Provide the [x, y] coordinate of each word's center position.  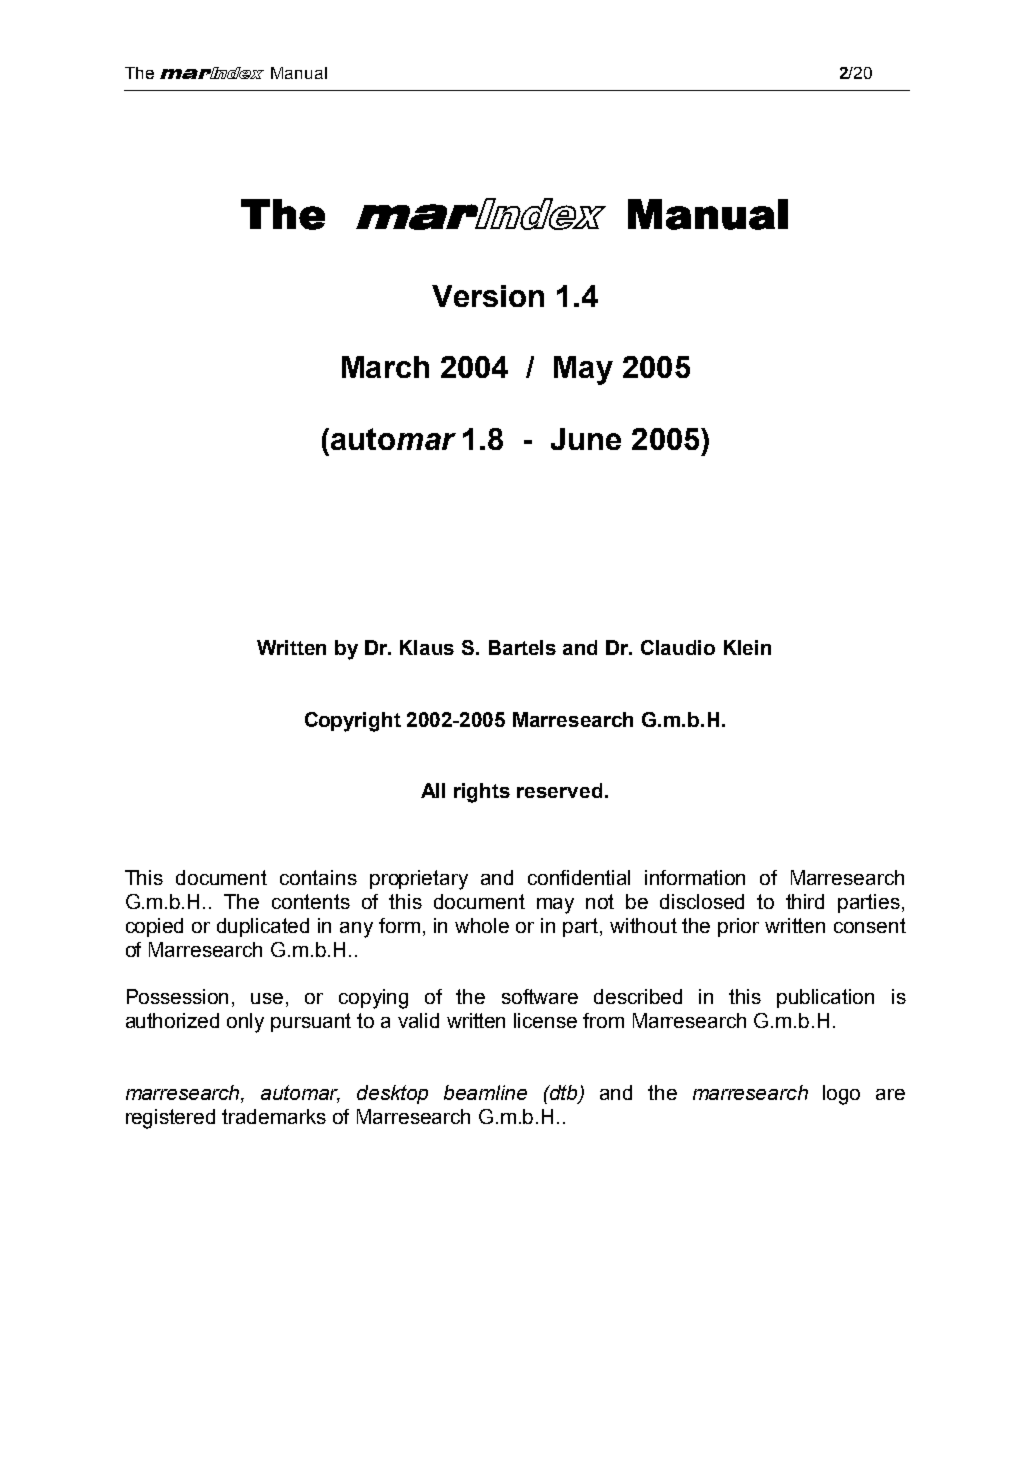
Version [488, 296]
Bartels [522, 647]
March [385, 367]
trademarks [274, 1116]
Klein [747, 647]
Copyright [353, 722]
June [586, 439]
